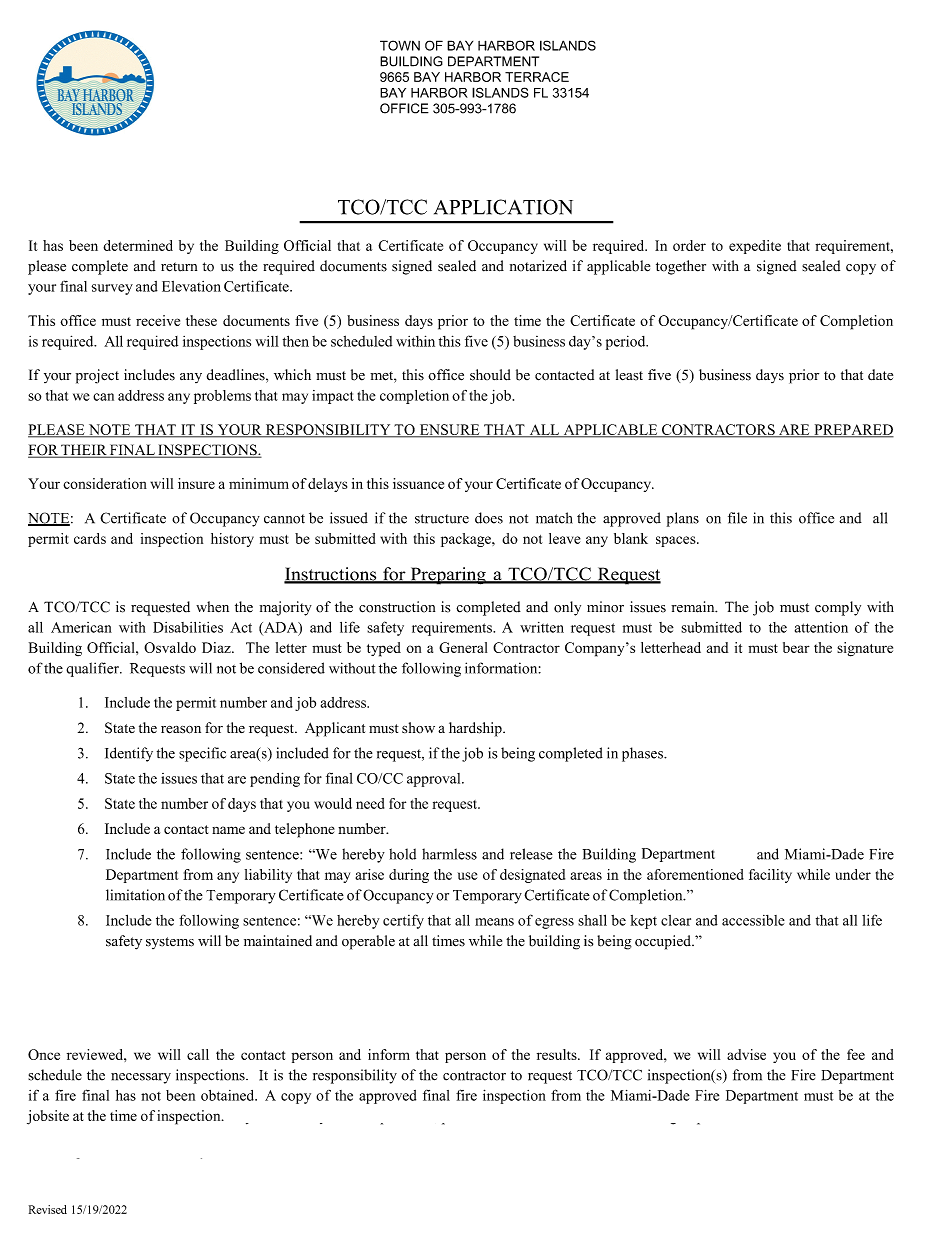 The width and height of the screenshot is (952, 1233). Describe the element at coordinates (138, 245) in the screenshot. I see `determined` at that location.
